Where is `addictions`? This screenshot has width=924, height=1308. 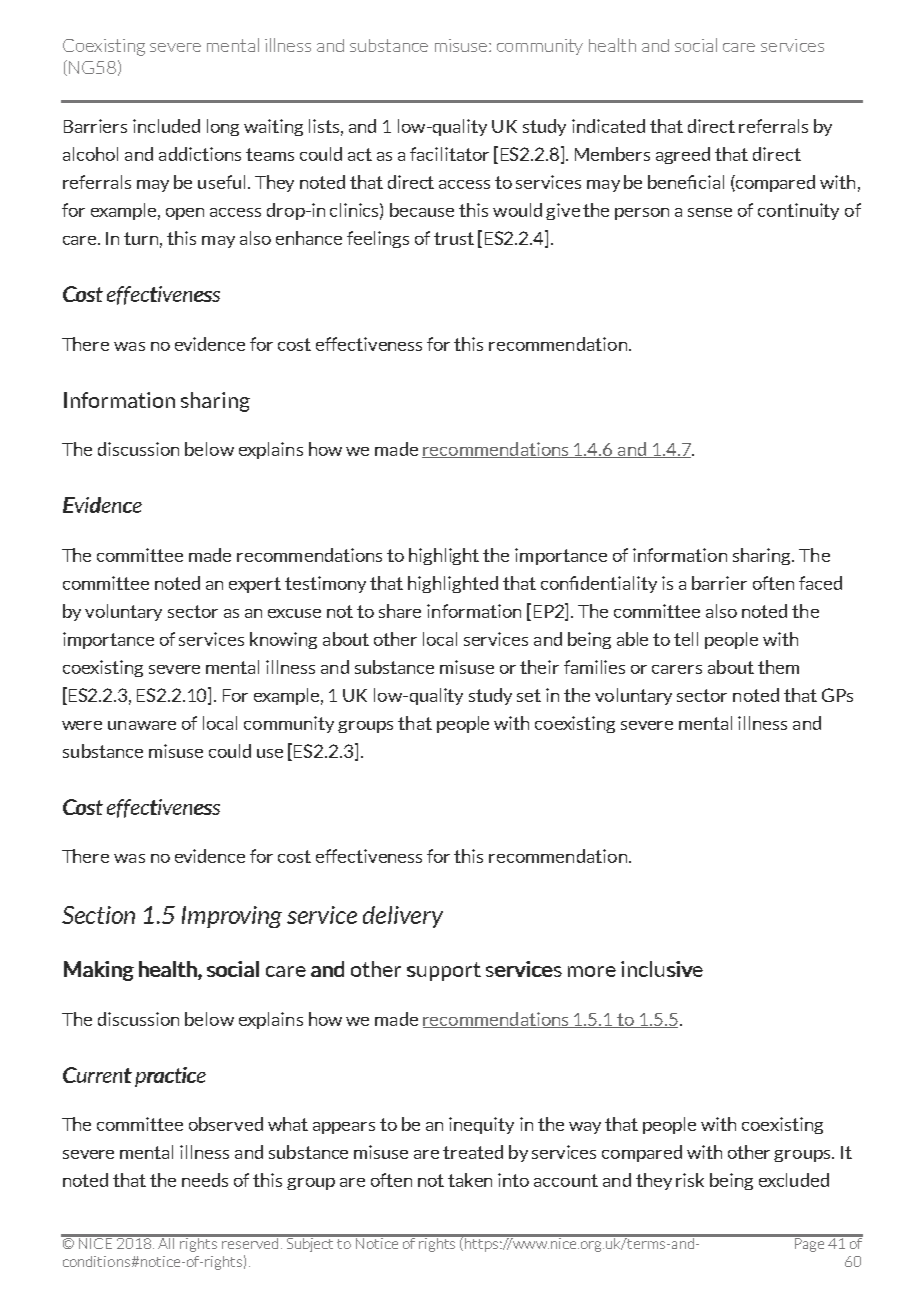
addictions is located at coordinates (200, 154).
